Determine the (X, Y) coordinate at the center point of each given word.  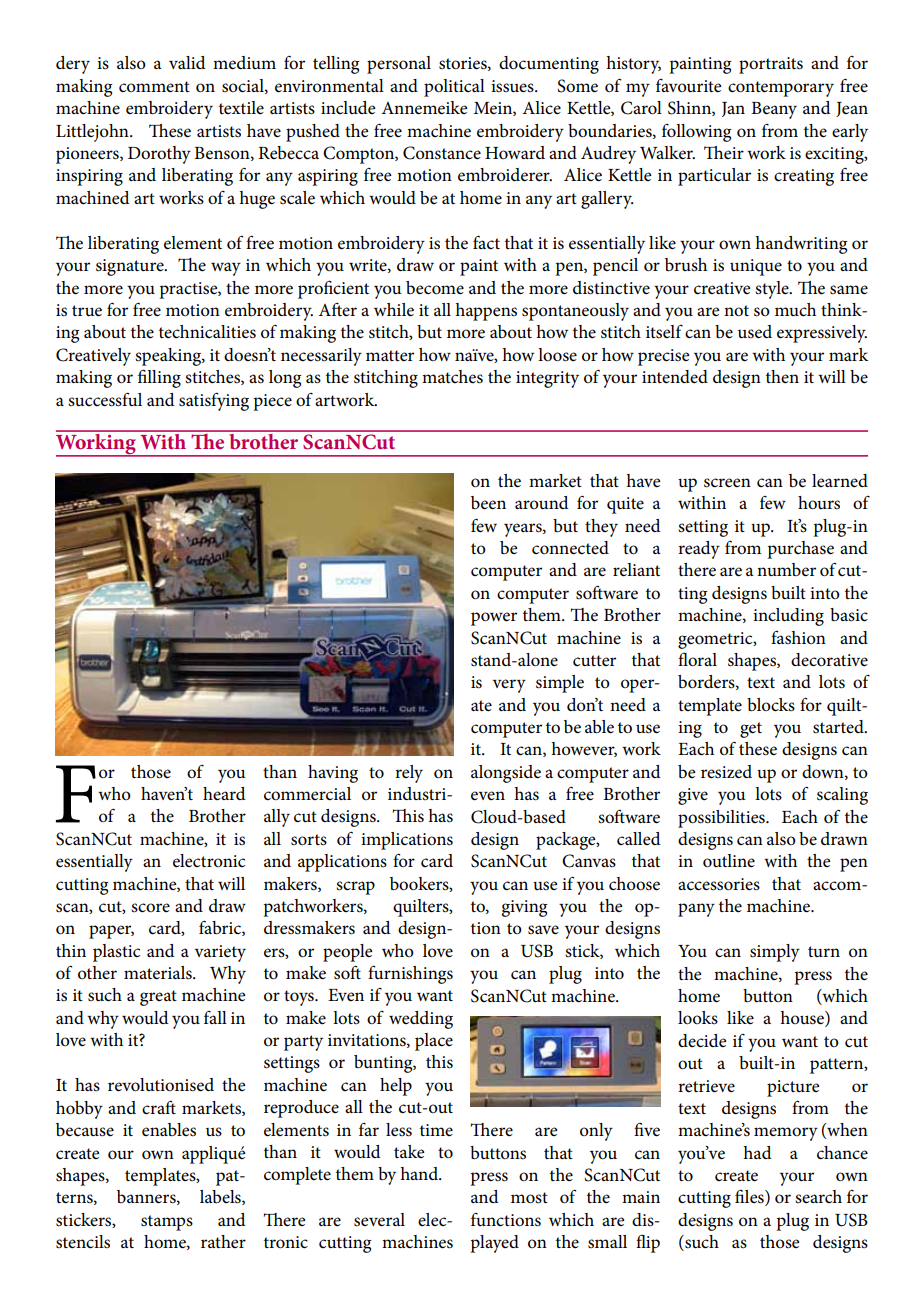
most (529, 1198)
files (750, 1197)
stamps (167, 1223)
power (494, 619)
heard (224, 794)
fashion (798, 637)
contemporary (781, 89)
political (454, 88)
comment (154, 87)
